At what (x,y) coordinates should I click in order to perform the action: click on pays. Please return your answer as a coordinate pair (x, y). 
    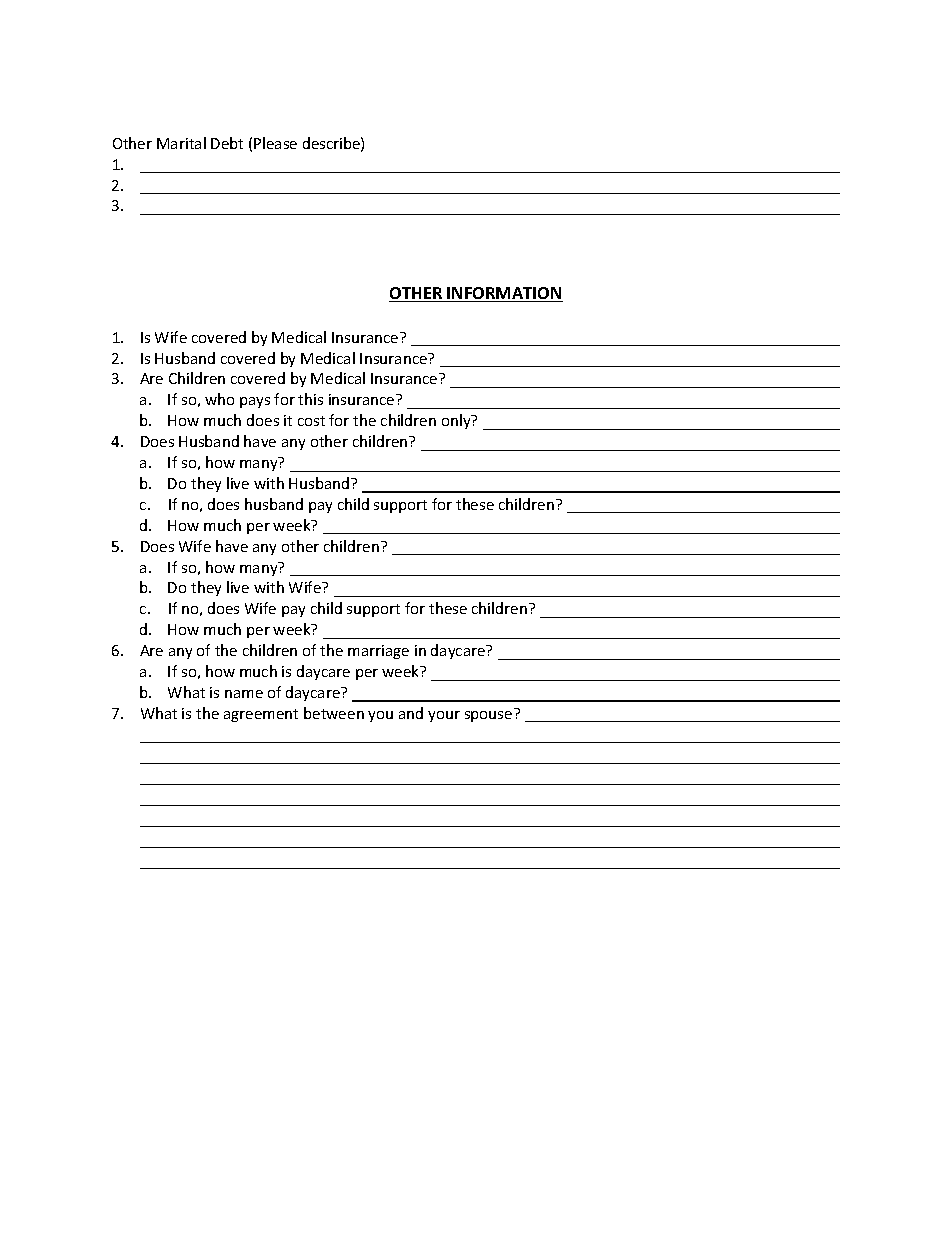
    Looking at the image, I should click on (255, 402).
